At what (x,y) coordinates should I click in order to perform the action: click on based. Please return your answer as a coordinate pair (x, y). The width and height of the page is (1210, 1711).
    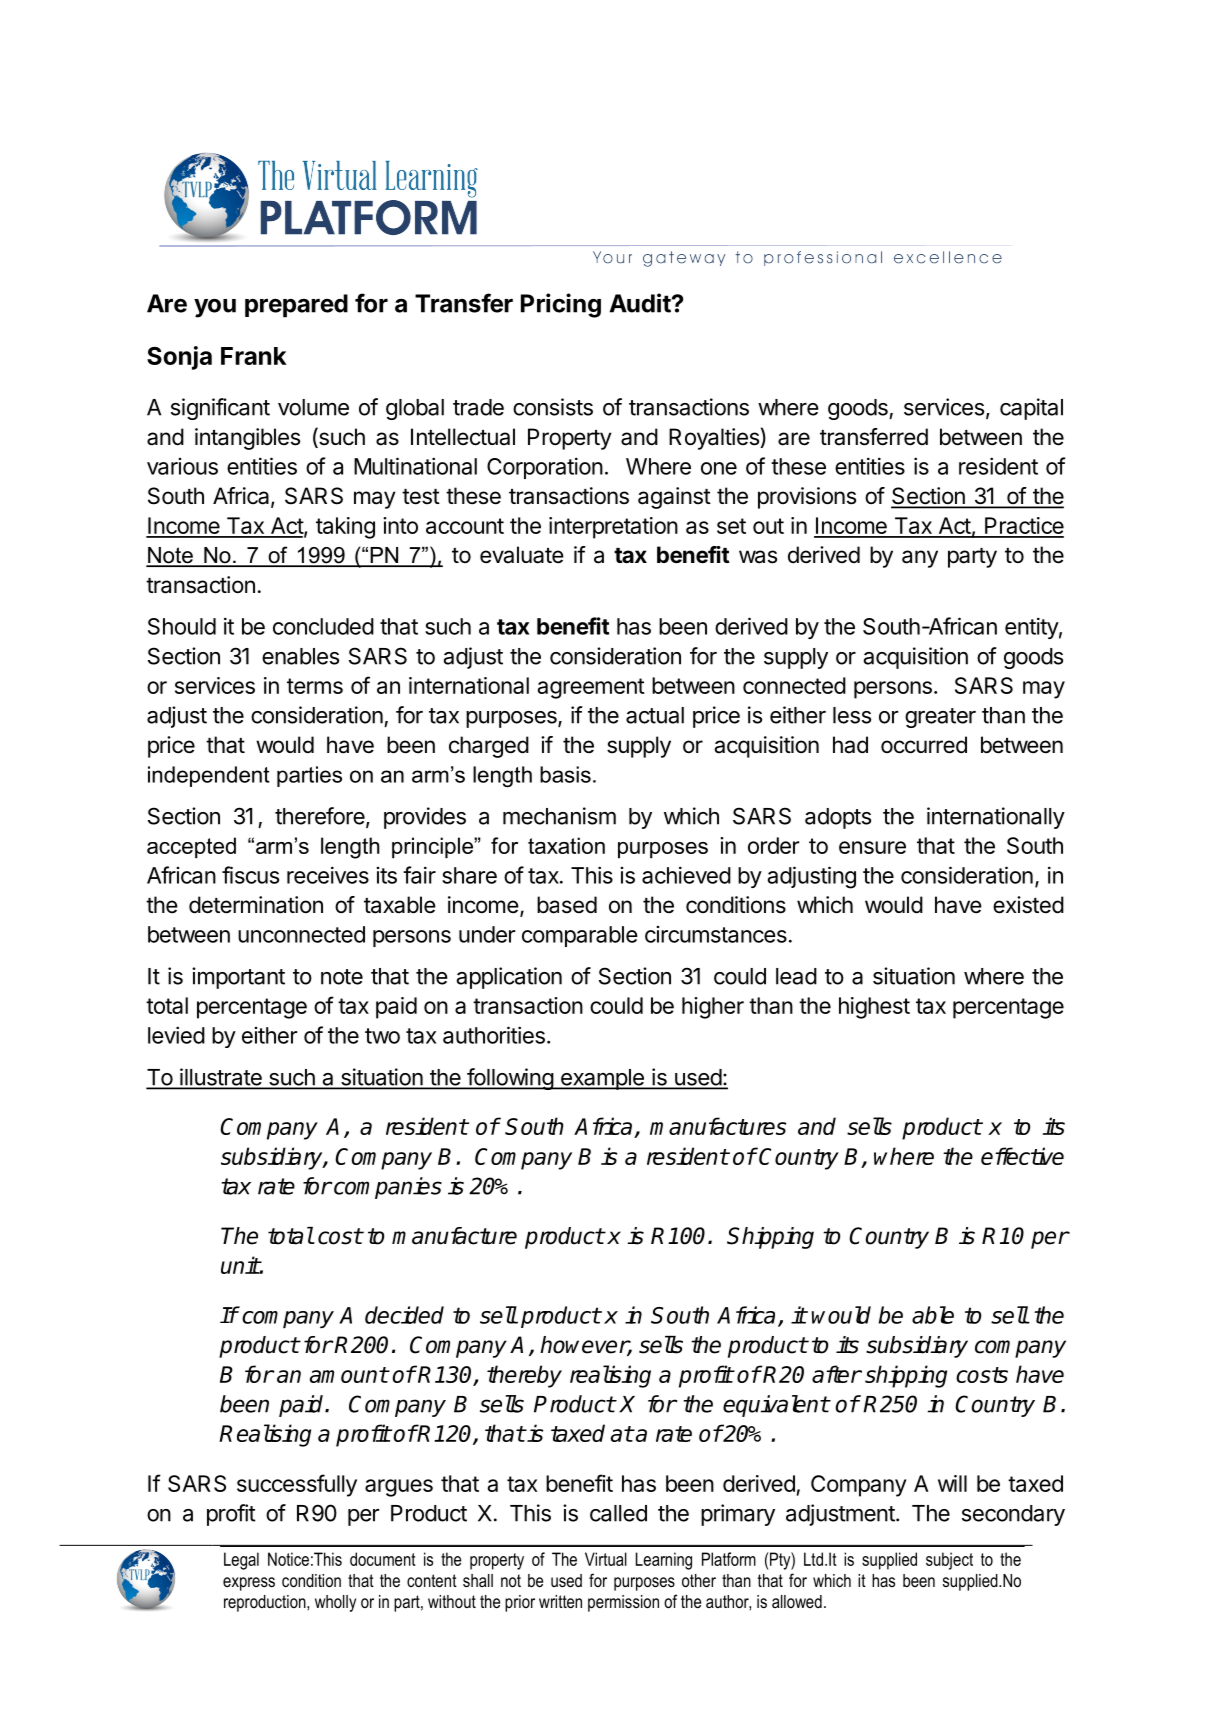
    Looking at the image, I should click on (567, 905).
